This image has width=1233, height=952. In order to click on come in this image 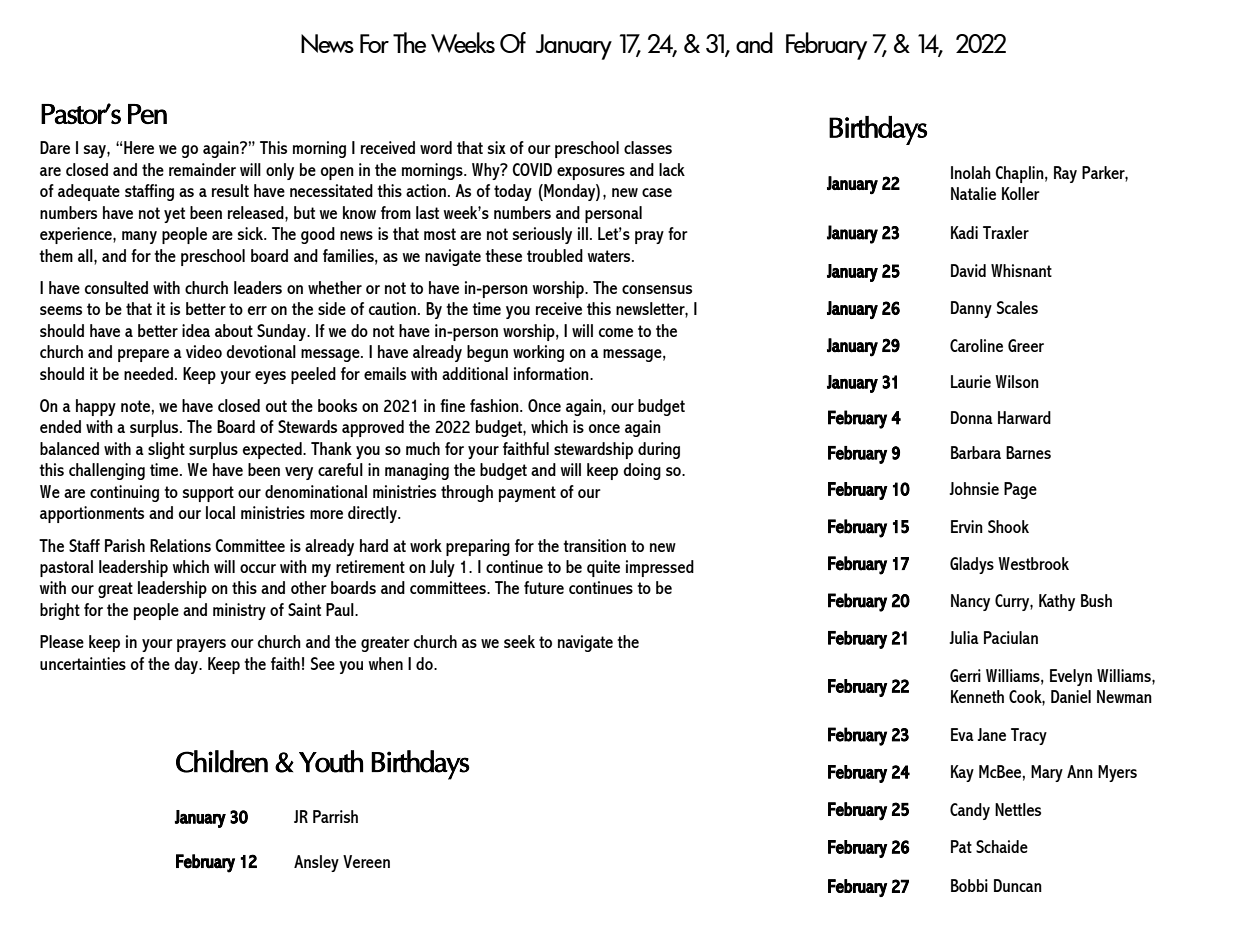, I will do `click(616, 332)`.
